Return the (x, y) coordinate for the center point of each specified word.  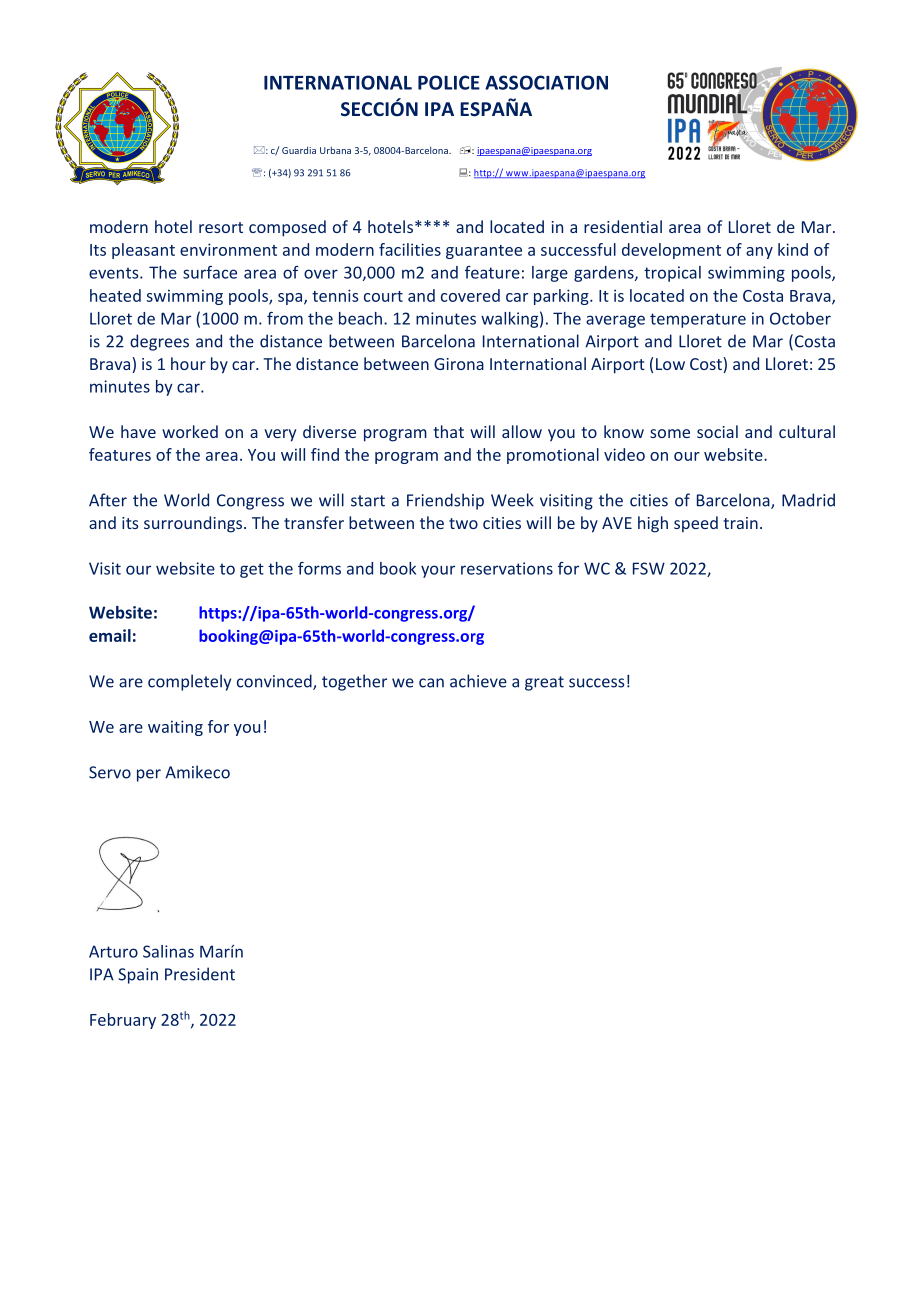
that (448, 431)
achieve (478, 681)
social (717, 431)
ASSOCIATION (546, 82)
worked (190, 431)
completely (189, 682)
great (544, 683)
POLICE (449, 82)
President (200, 974)
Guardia (299, 150)
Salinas (168, 951)
